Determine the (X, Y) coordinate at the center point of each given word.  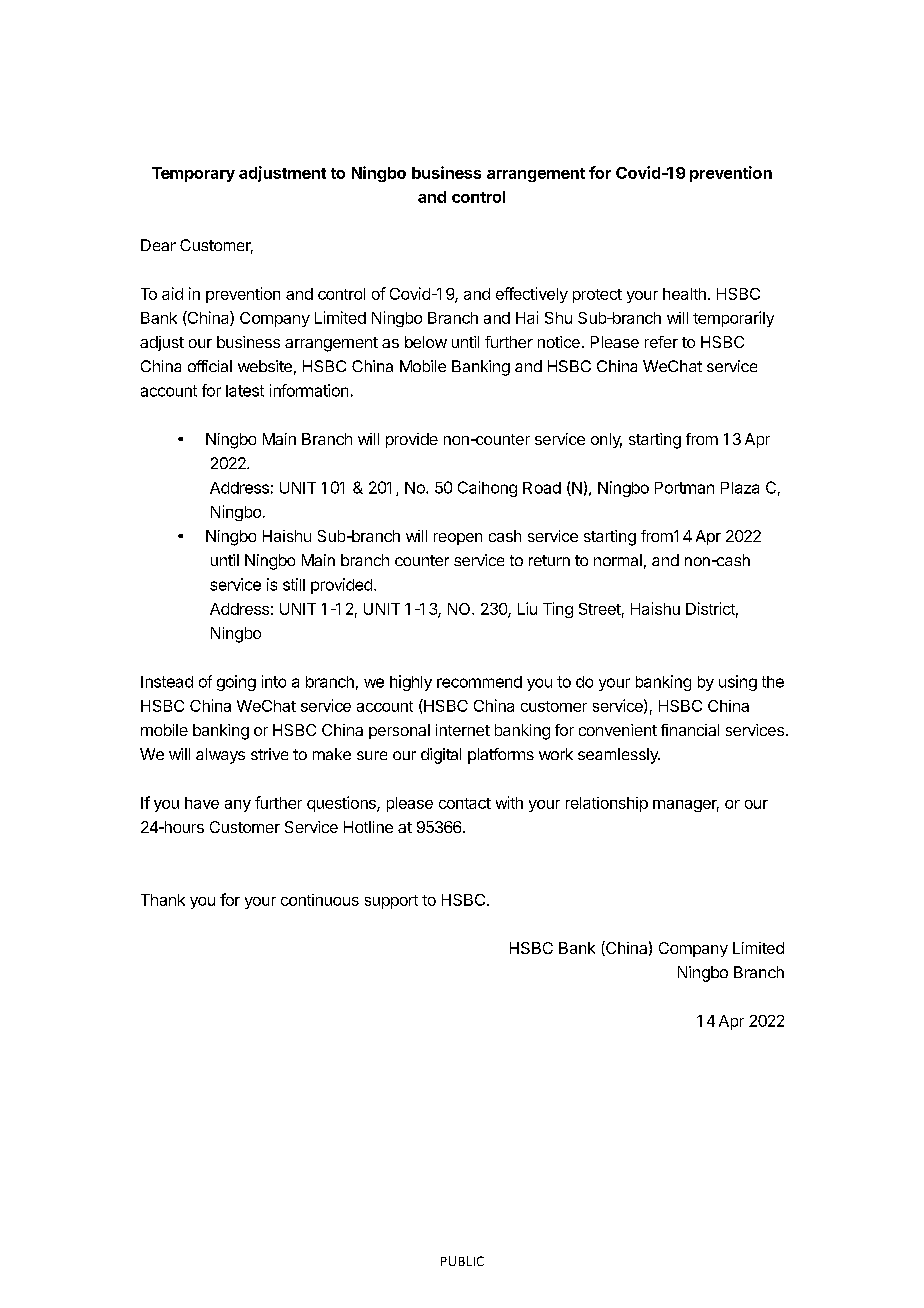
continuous (320, 900)
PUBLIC (462, 1261)
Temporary (193, 174)
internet (463, 730)
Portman (684, 488)
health (684, 294)
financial (690, 730)
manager (686, 806)
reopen (458, 539)
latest (245, 391)
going (236, 683)
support (391, 902)
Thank (163, 900)
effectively (532, 295)
